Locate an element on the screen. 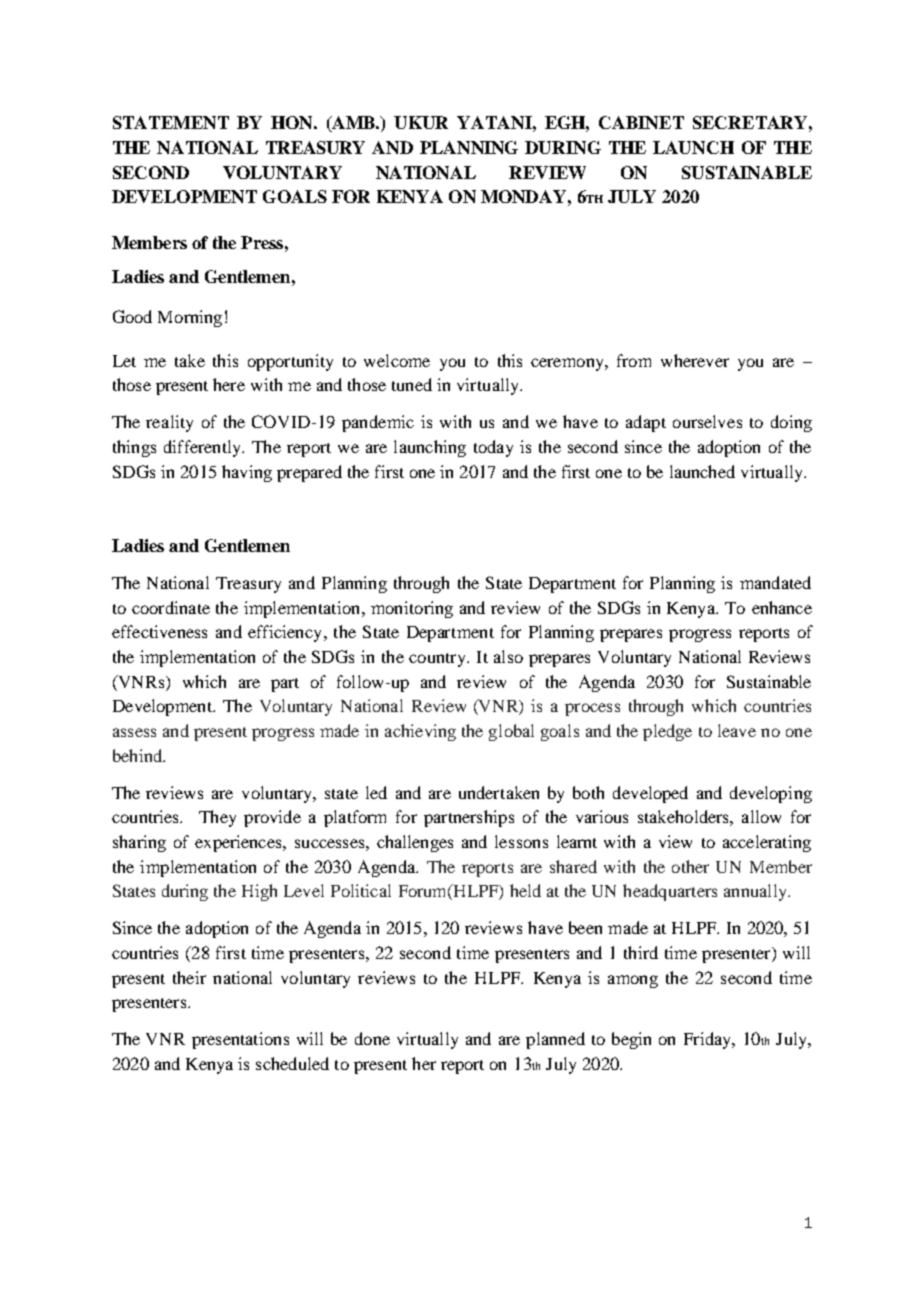 Image resolution: width=924 pixels, height=1308 pixels. coordinate is located at coordinates (171, 607).
